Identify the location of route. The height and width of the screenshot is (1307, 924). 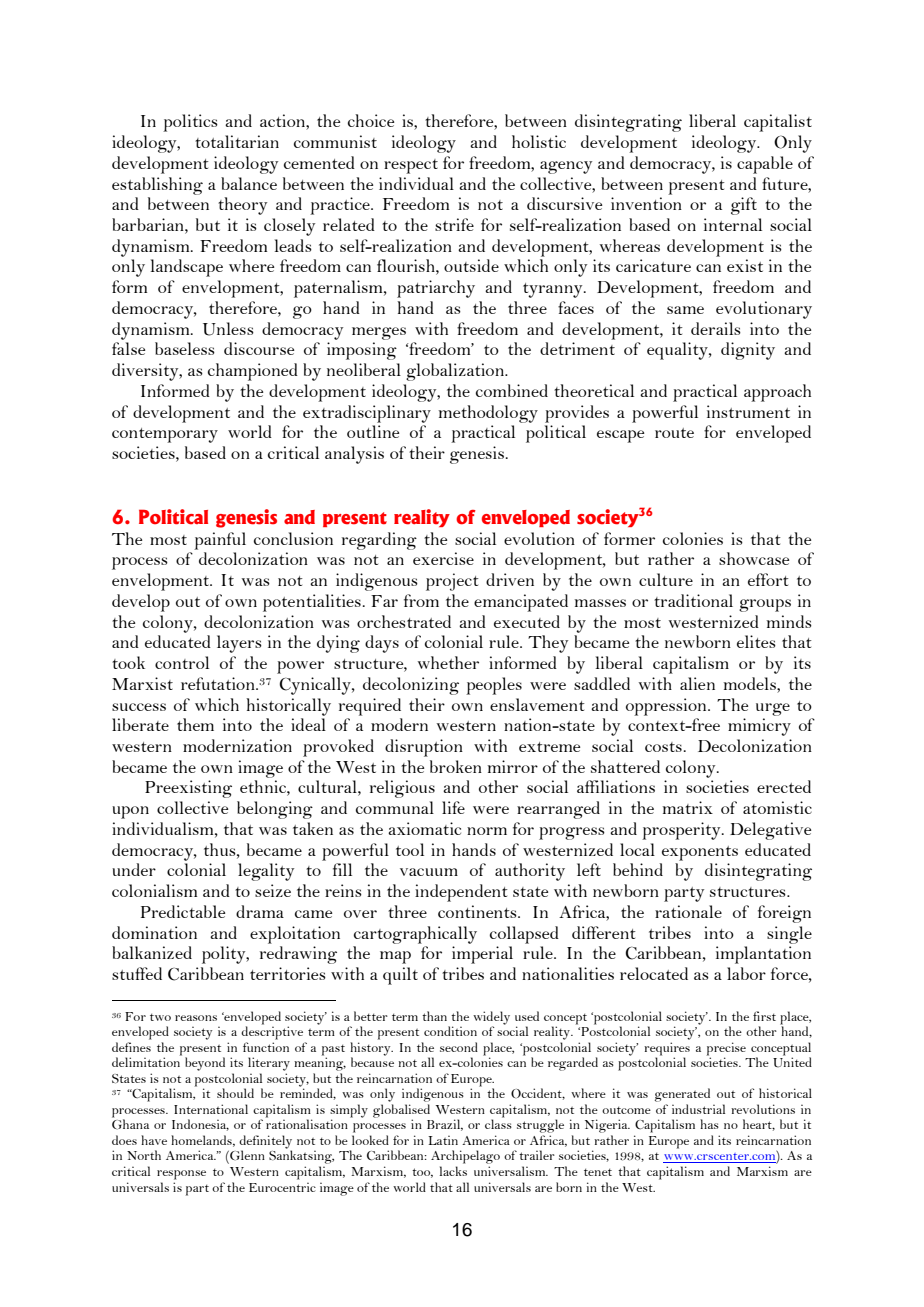
(674, 433).
